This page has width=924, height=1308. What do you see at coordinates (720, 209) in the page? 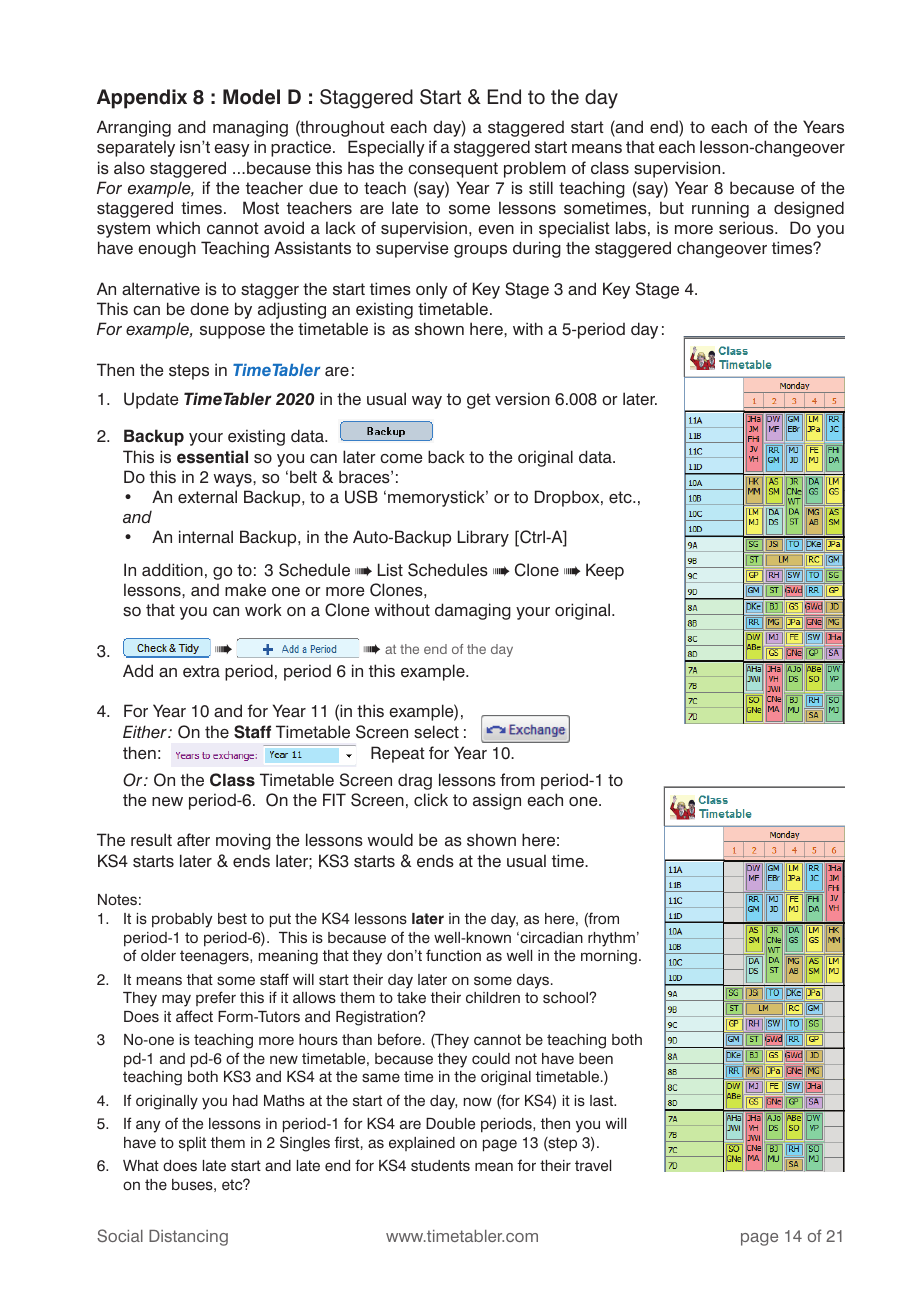
I see `running` at bounding box center [720, 209].
